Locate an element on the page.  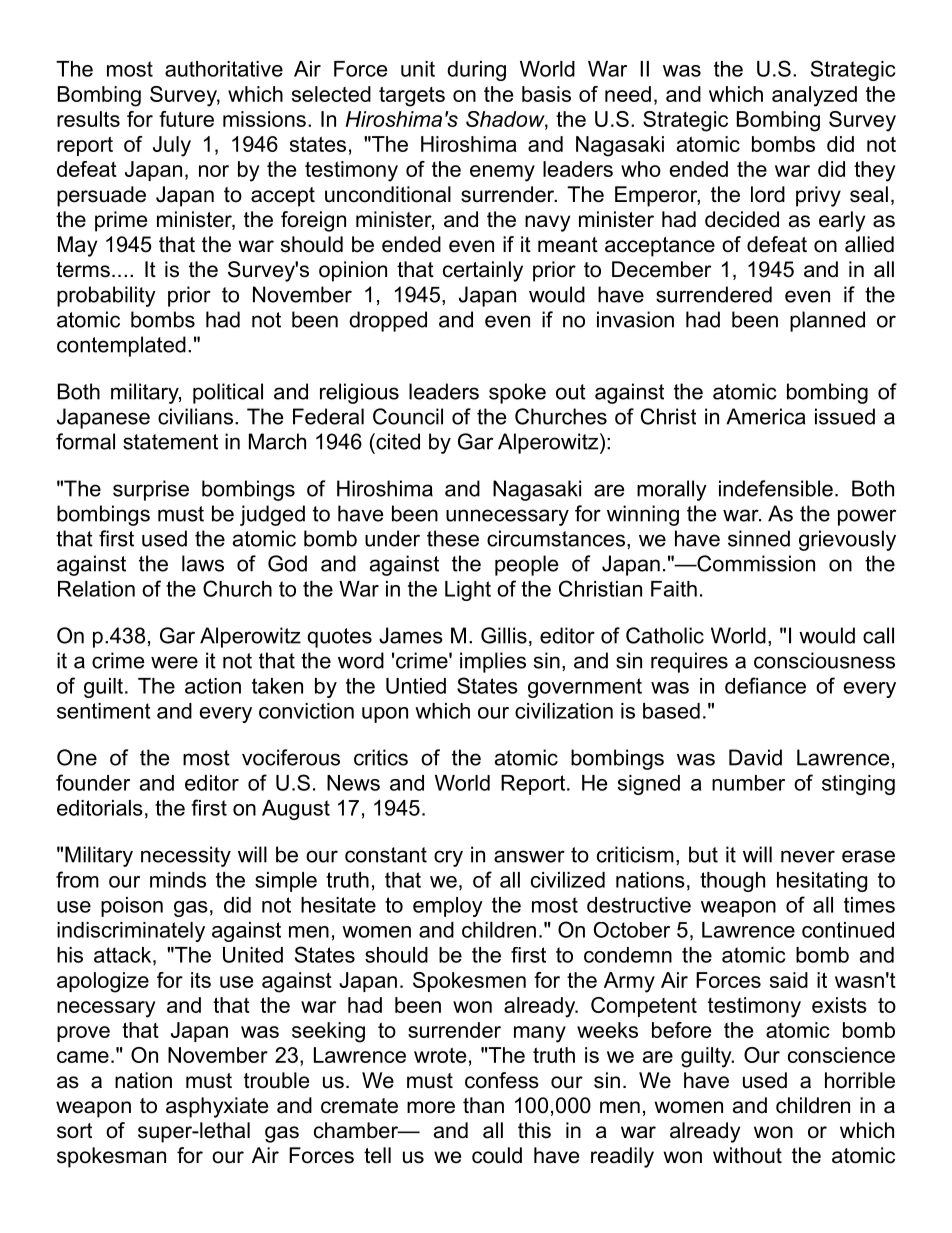
were is located at coordinates (174, 662).
